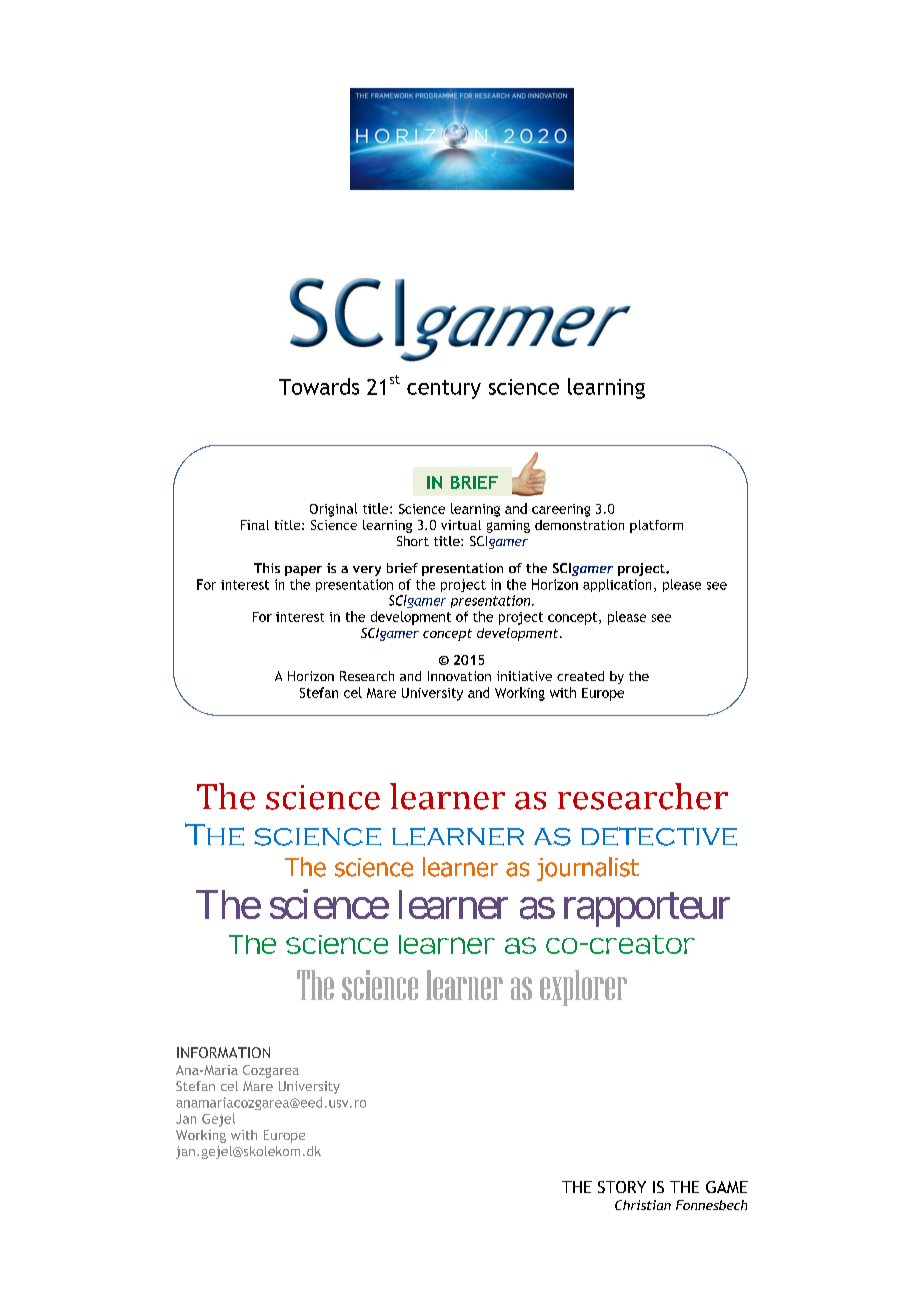  What do you see at coordinates (659, 836) in the screenshot?
I see `detective` at bounding box center [659, 836].
